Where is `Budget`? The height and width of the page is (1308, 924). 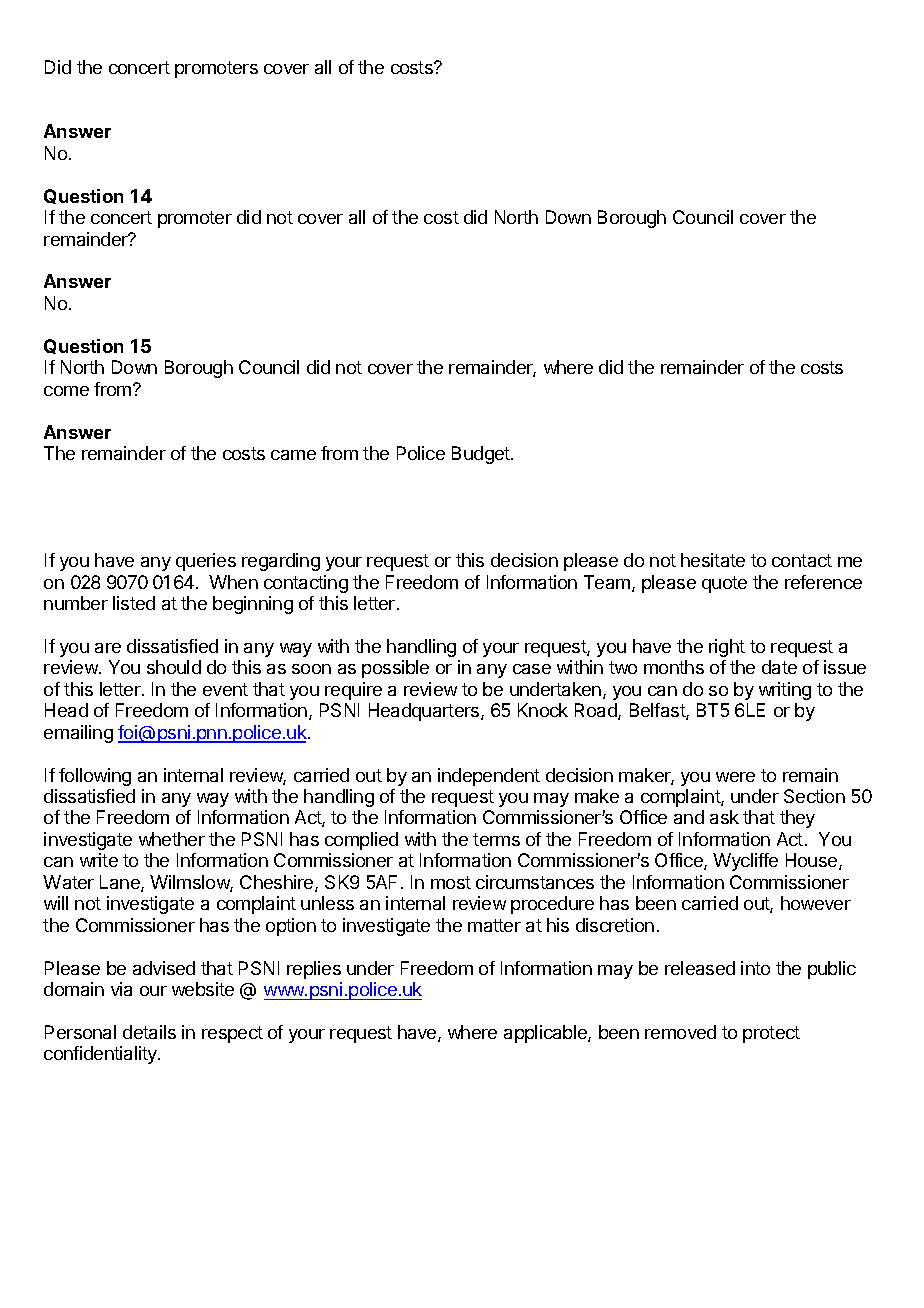 Budget is located at coordinates (482, 455).
